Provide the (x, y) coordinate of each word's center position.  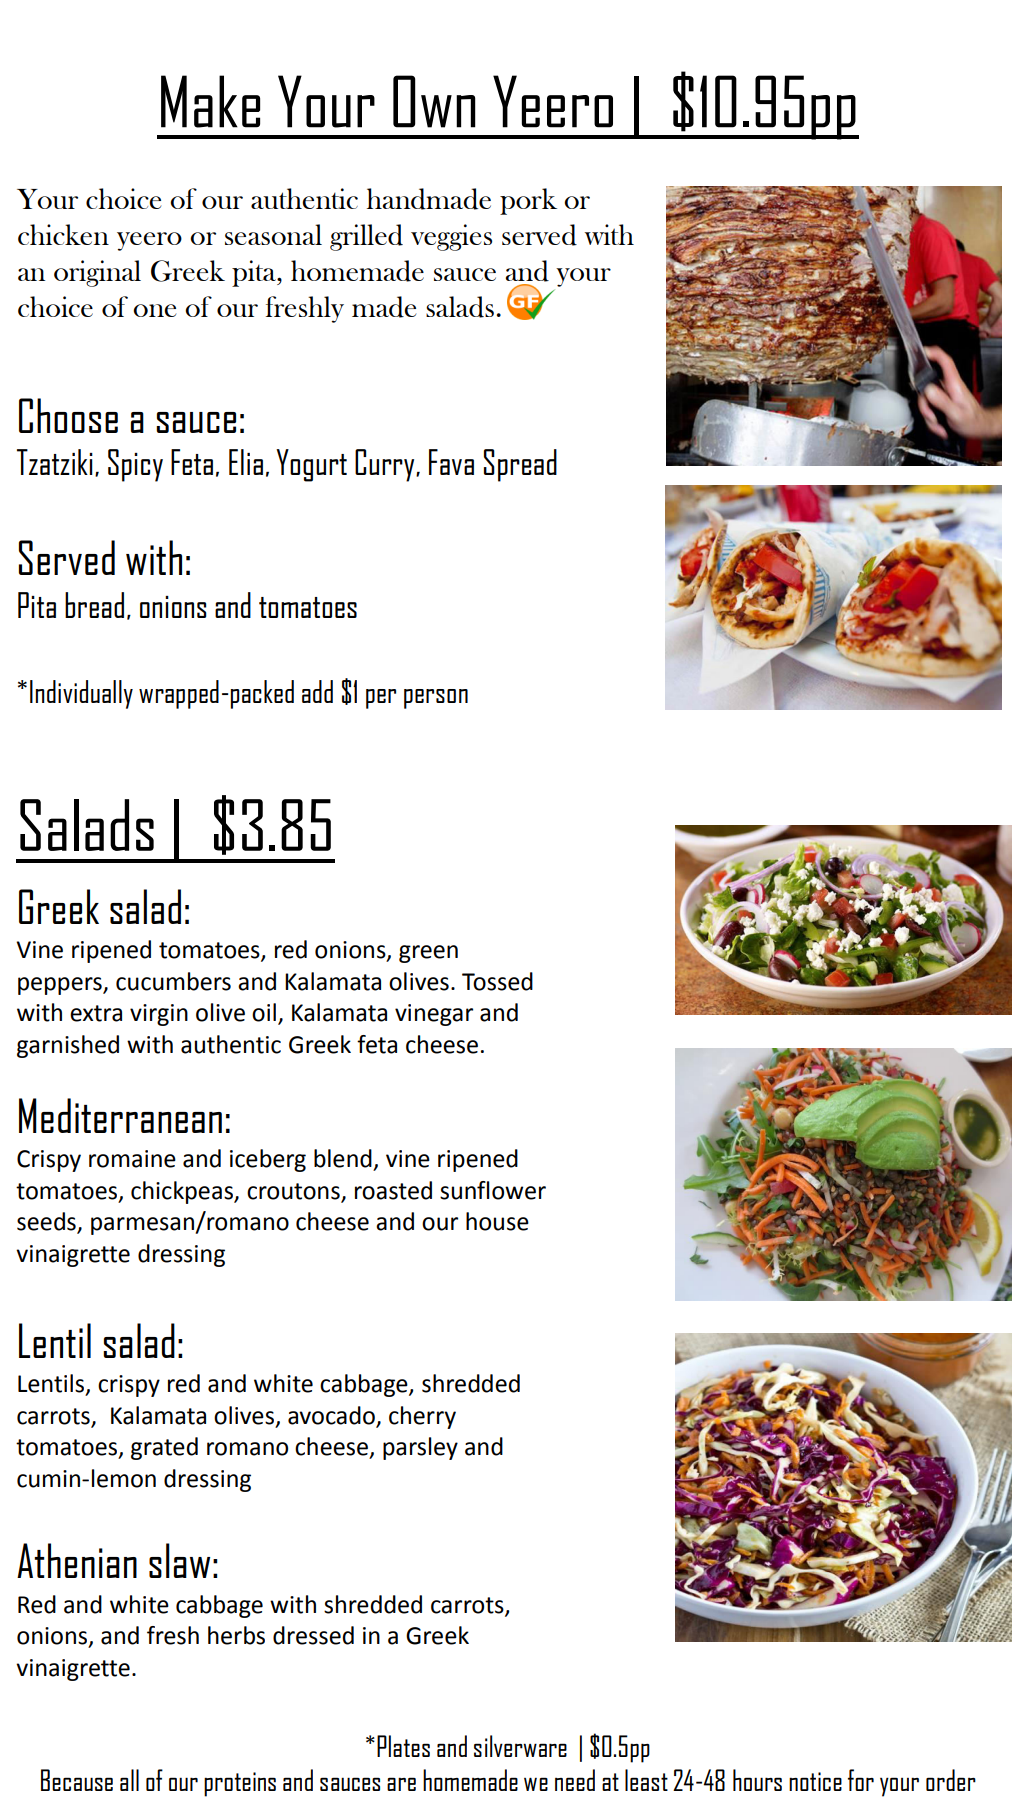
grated (164, 1448)
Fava (451, 462)
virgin (159, 1015)
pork (528, 201)
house (497, 1221)
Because (77, 1780)
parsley (420, 1448)
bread (94, 605)
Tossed (497, 981)
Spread (520, 465)
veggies (451, 237)
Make (210, 101)
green (428, 954)
